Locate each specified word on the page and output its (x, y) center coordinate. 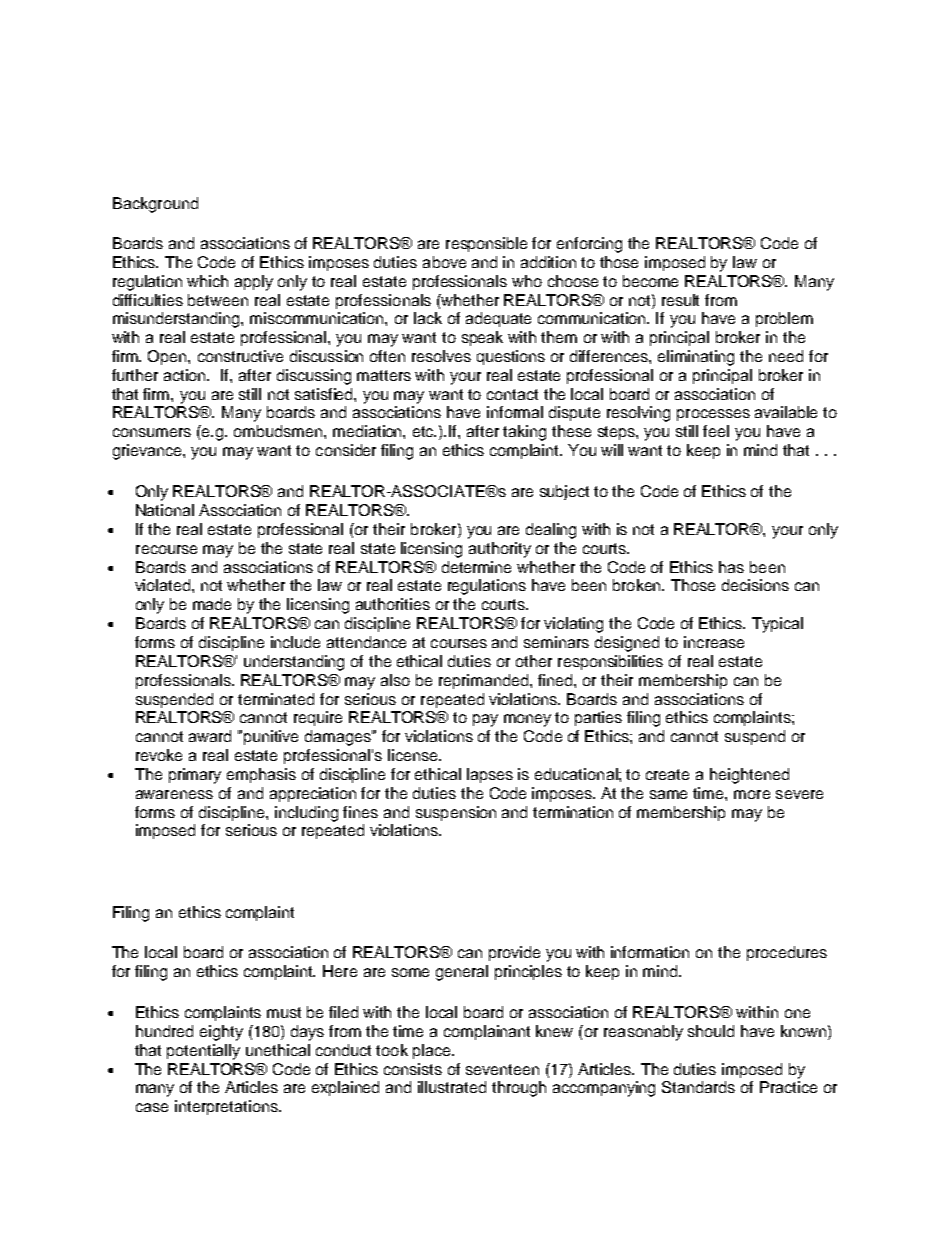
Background (155, 205)
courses (459, 643)
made (212, 604)
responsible (486, 244)
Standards (698, 1087)
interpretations (227, 1107)
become (650, 281)
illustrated (452, 1087)
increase (714, 642)
